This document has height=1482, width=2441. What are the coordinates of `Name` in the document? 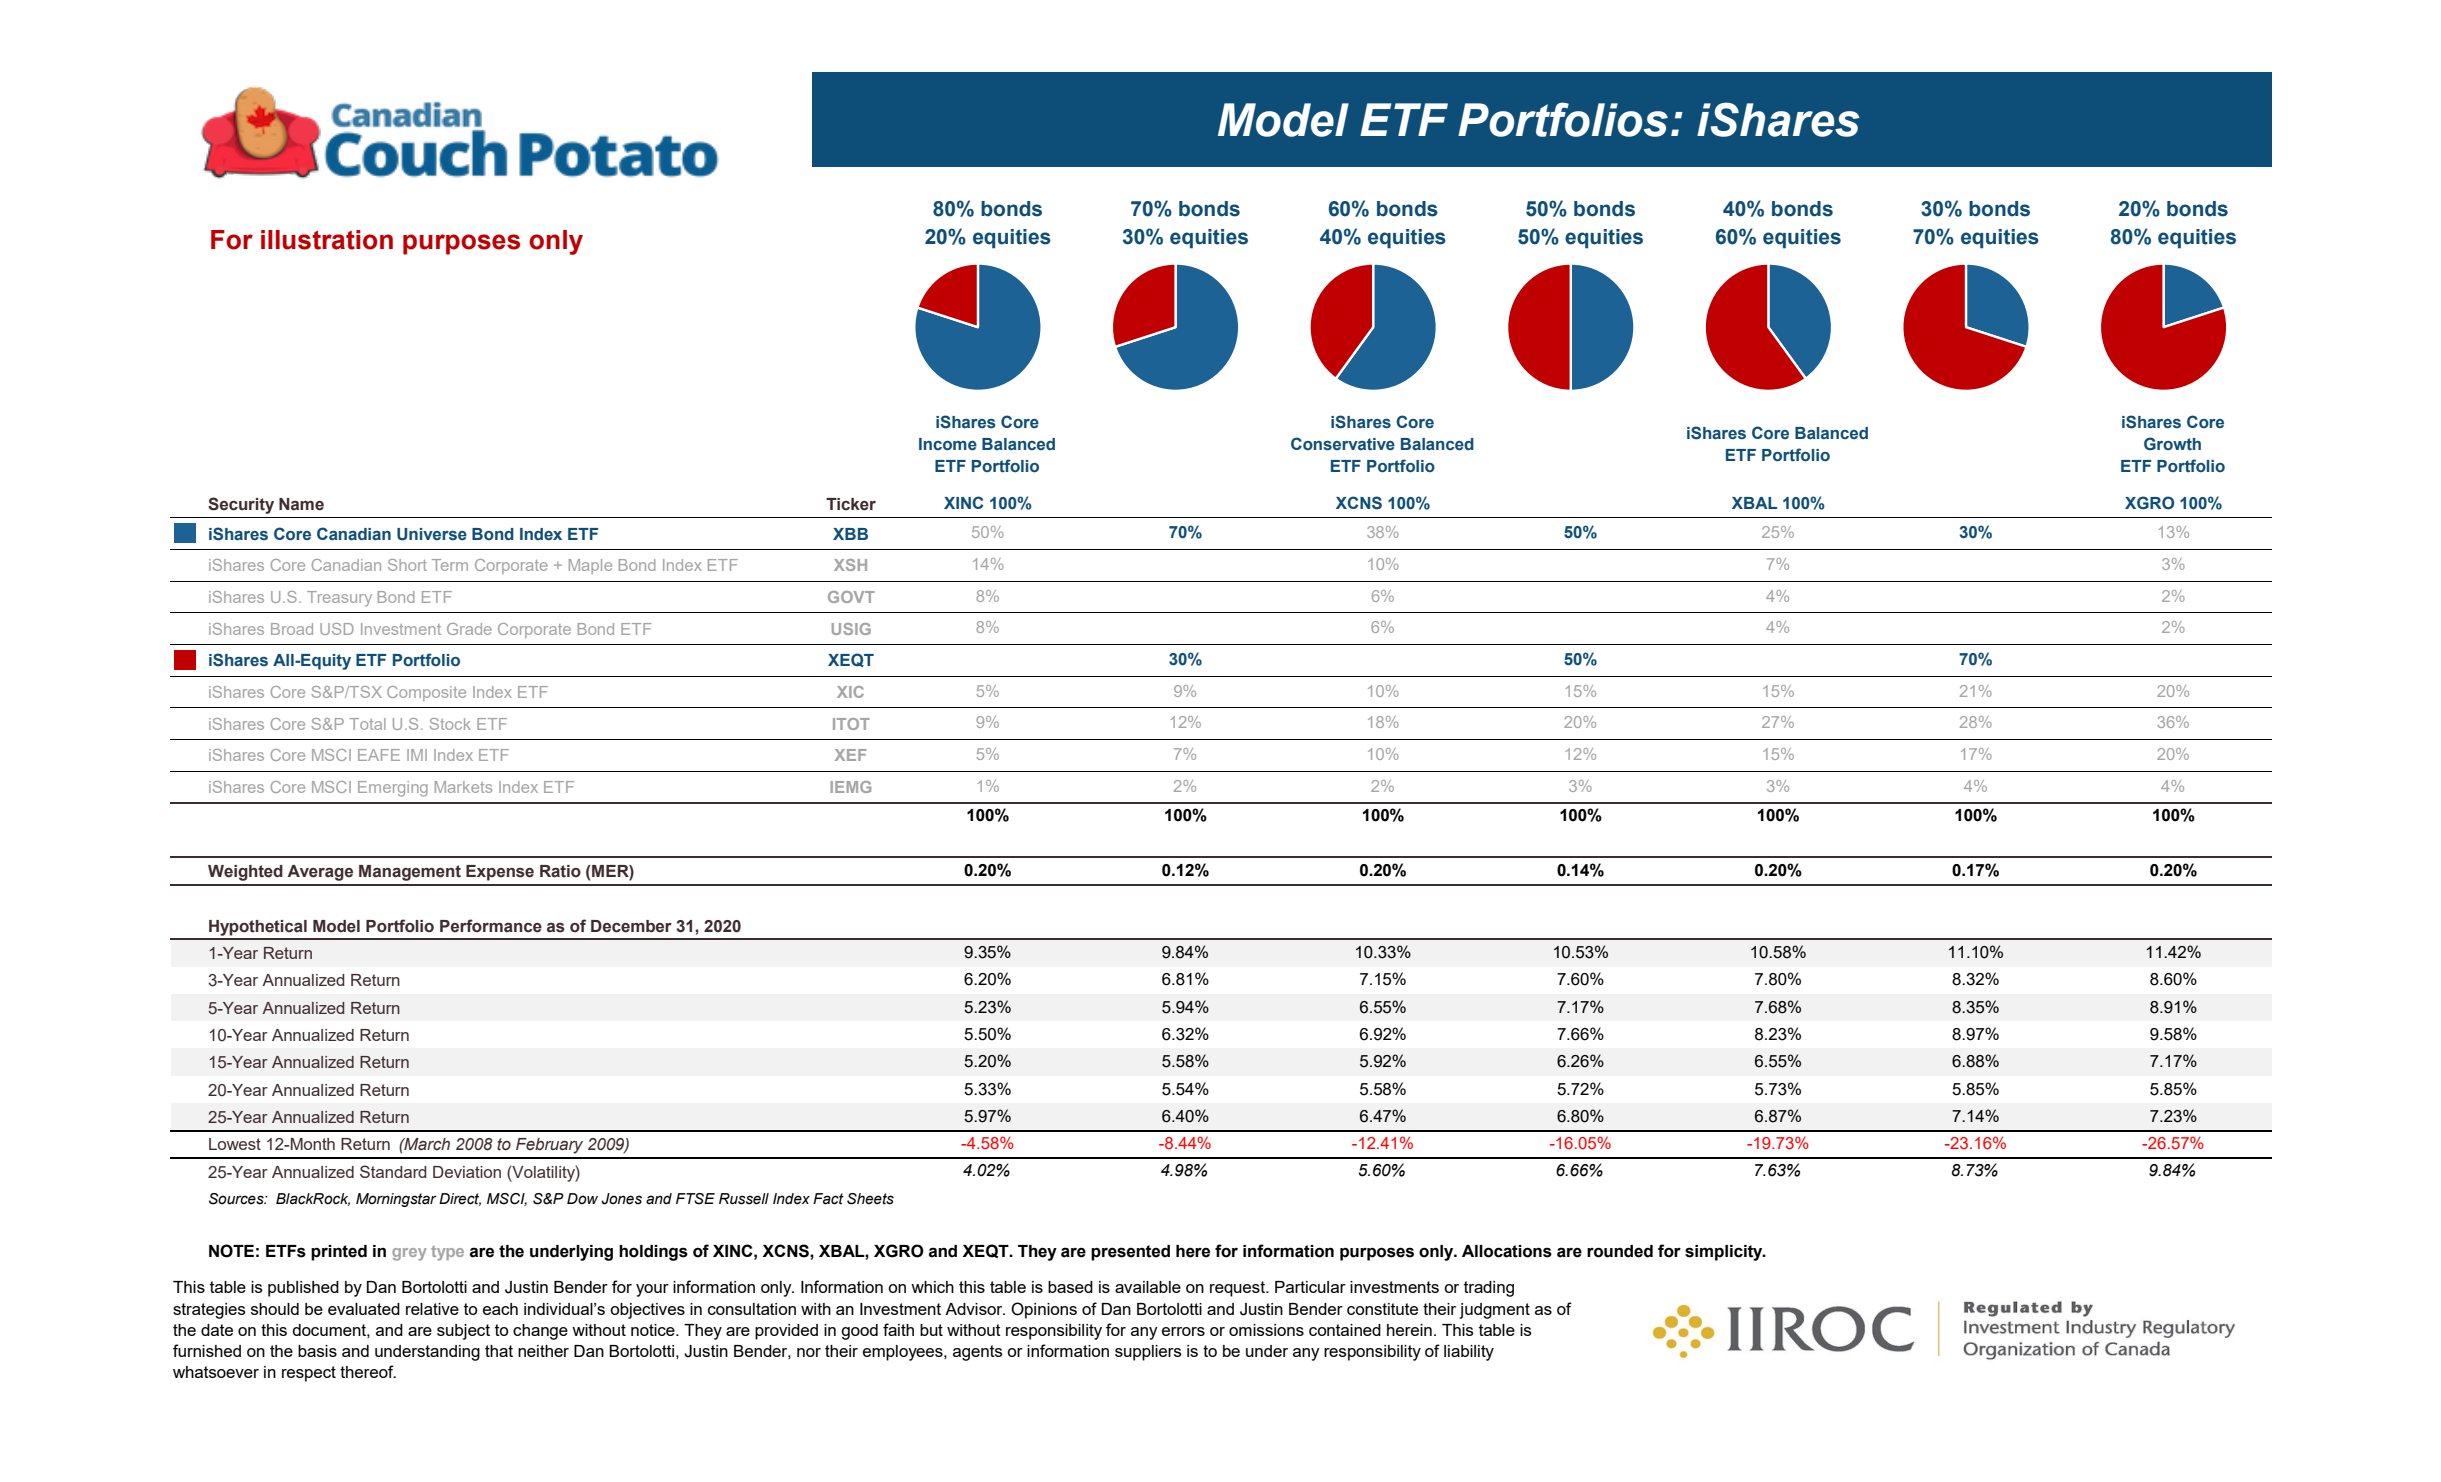 It's located at (301, 504).
